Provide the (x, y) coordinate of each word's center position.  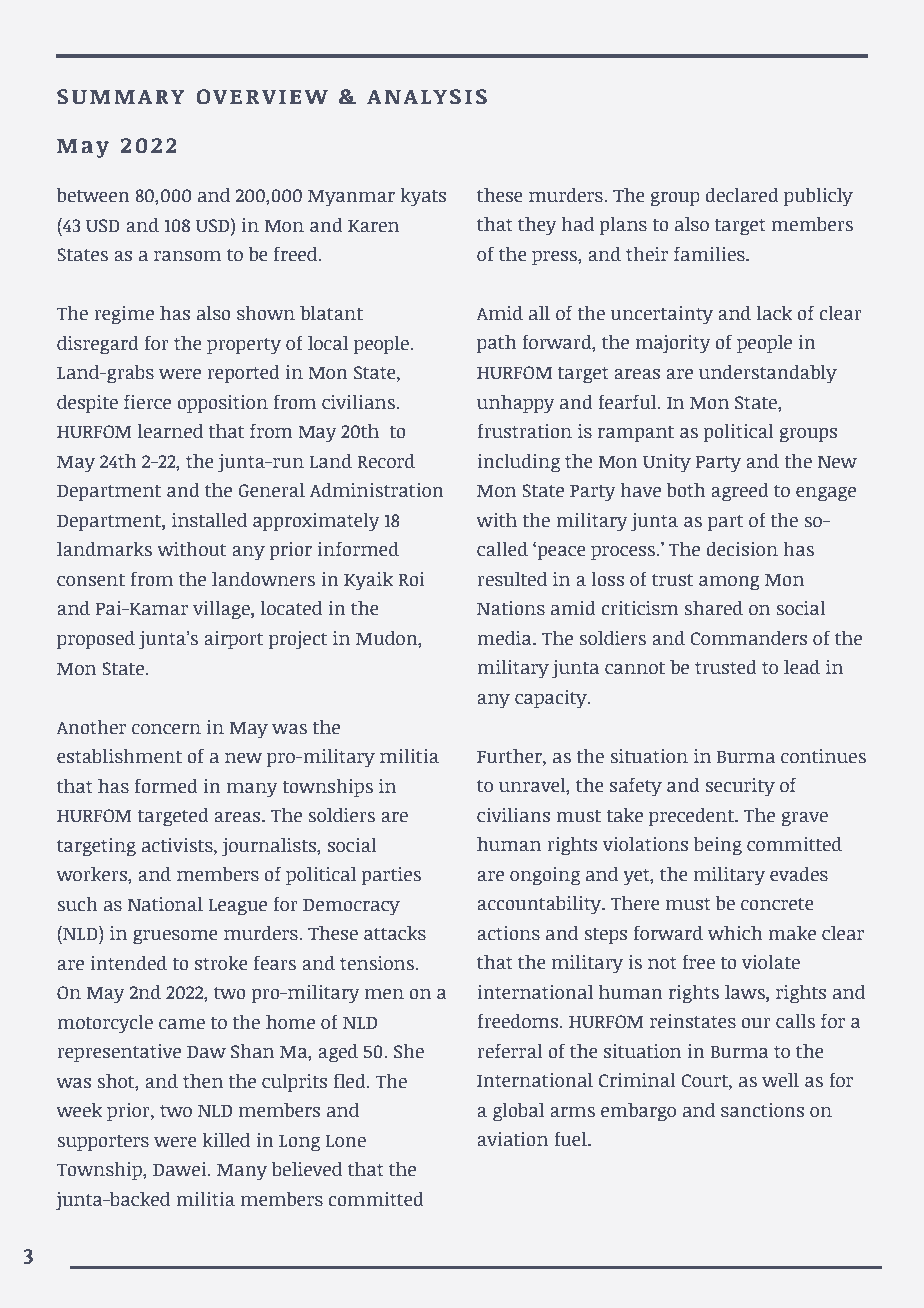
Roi (411, 579)
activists (178, 845)
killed (226, 1140)
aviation (512, 1139)
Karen (373, 226)
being (718, 846)
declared (742, 195)
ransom (187, 256)
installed (209, 520)
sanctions (762, 1110)
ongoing (545, 876)
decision (742, 549)
